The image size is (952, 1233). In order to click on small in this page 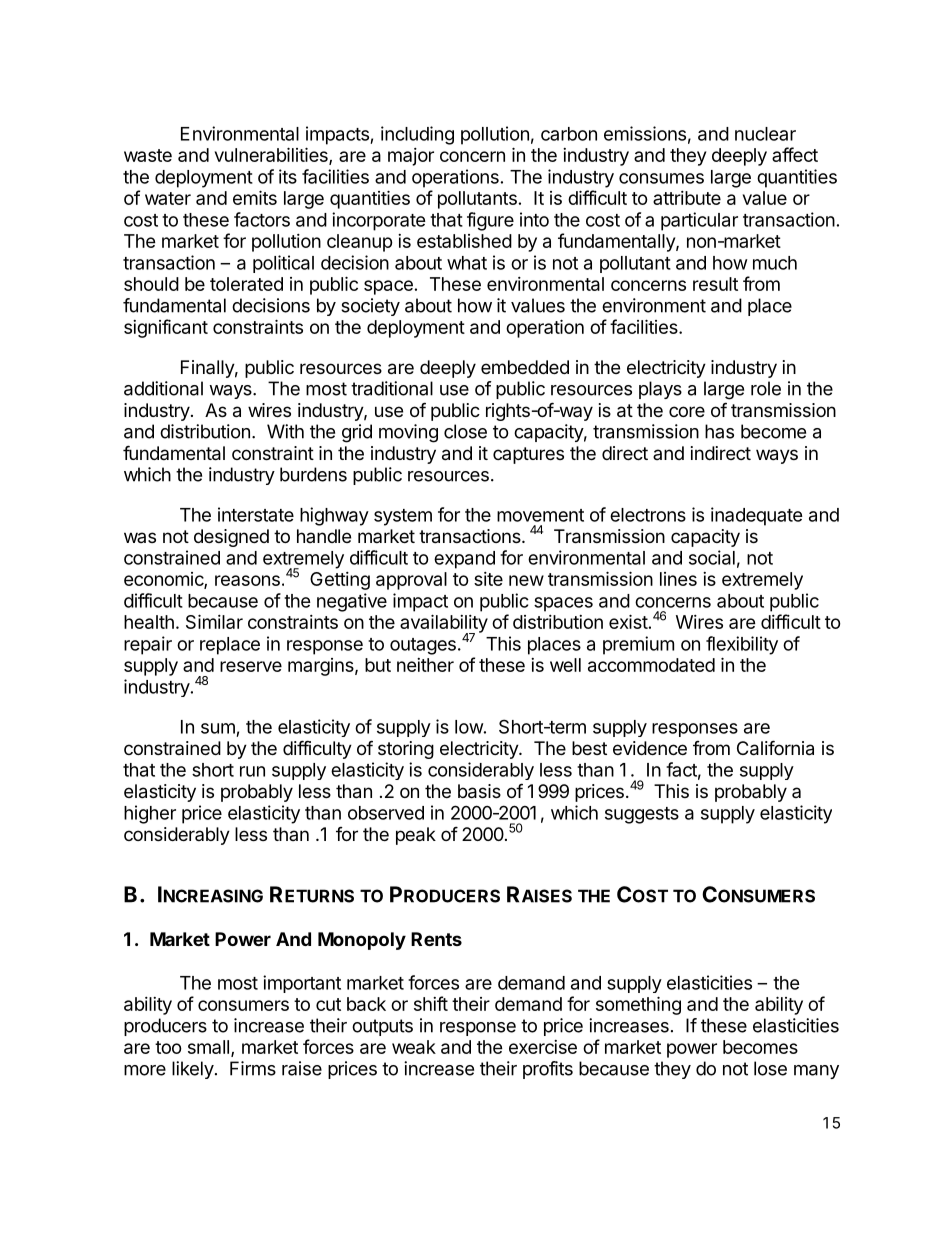, I will do `click(208, 1047)`.
